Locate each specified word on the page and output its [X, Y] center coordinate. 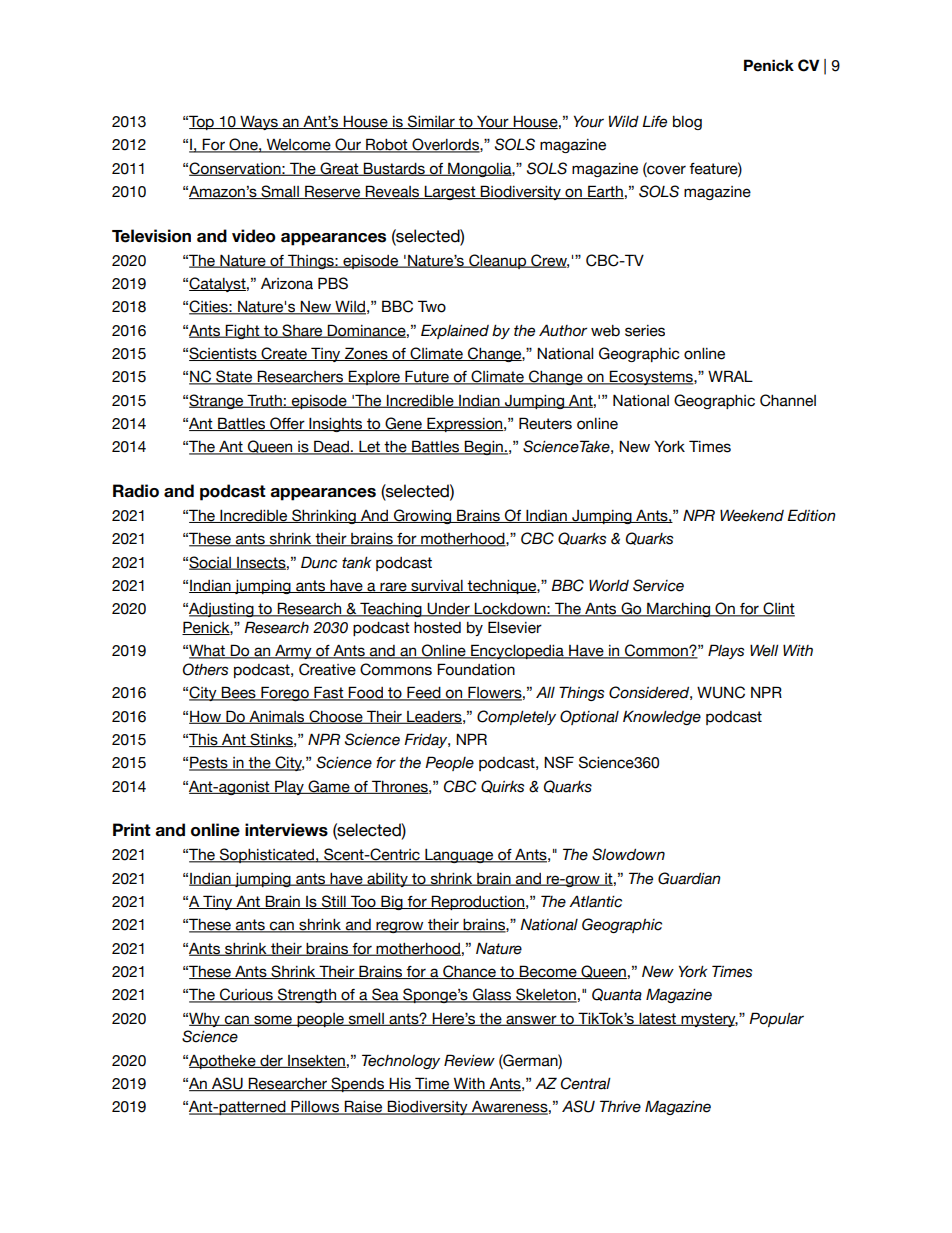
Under [449, 609]
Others [205, 669]
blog [687, 123]
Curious [246, 995]
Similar [431, 122]
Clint [778, 609]
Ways [259, 122]
